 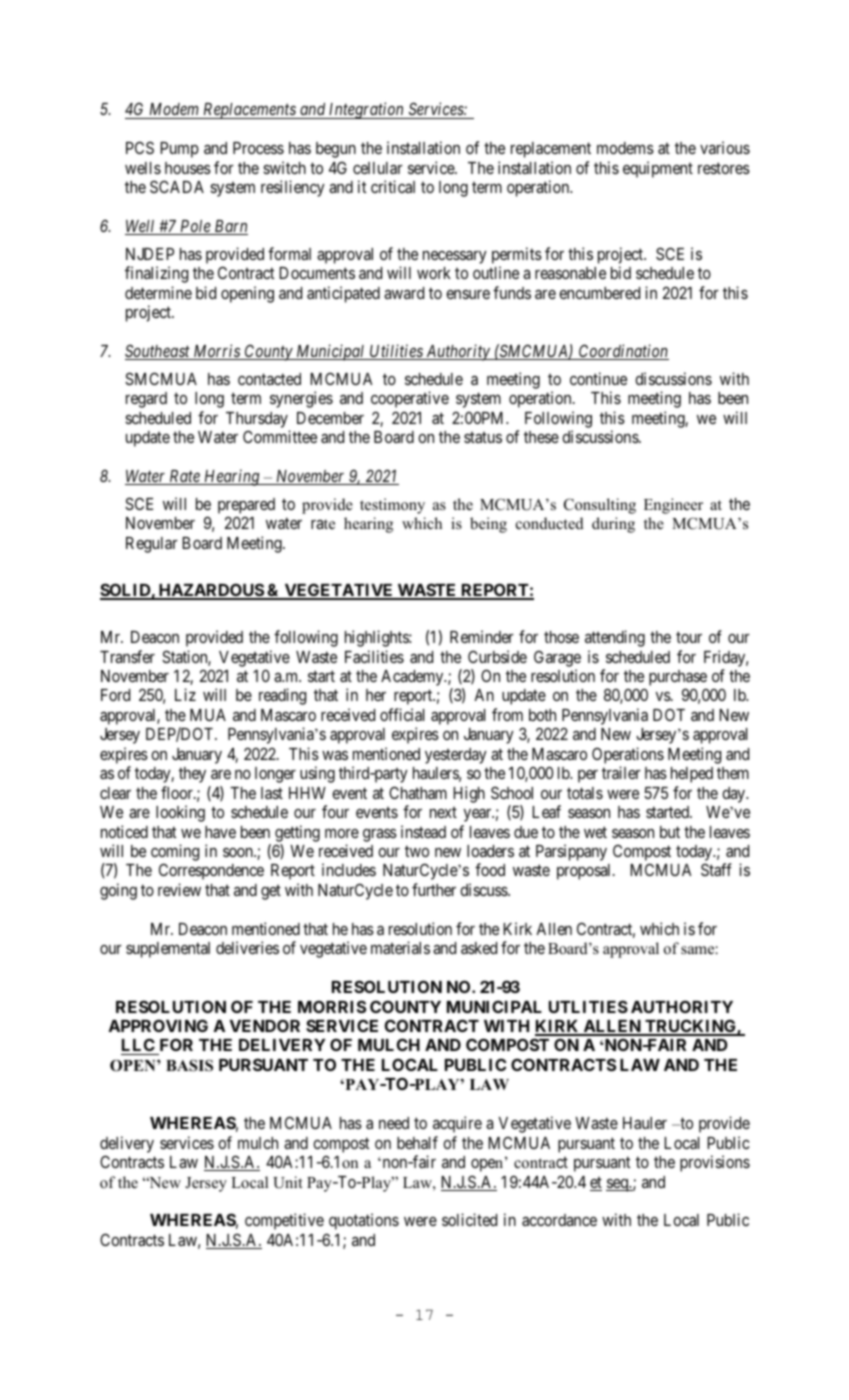 I want to click on Unit, so click(x=287, y=1182).
